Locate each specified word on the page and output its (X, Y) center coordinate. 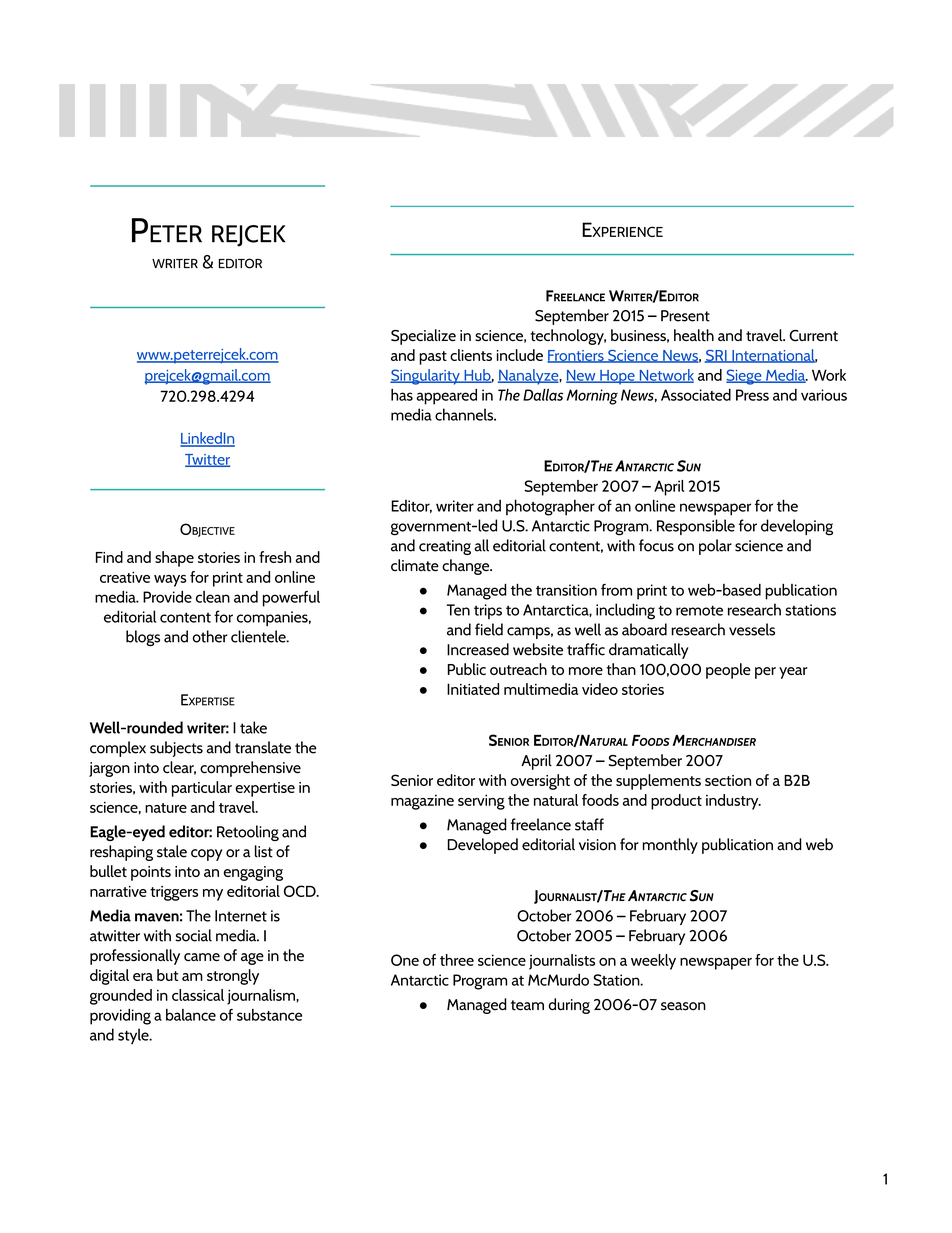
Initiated (473, 689)
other (210, 636)
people (728, 671)
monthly (670, 846)
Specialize (423, 337)
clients (471, 355)
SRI (717, 356)
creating (445, 547)
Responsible (696, 527)
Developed (483, 846)
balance (191, 1015)
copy (206, 855)
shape (174, 559)
